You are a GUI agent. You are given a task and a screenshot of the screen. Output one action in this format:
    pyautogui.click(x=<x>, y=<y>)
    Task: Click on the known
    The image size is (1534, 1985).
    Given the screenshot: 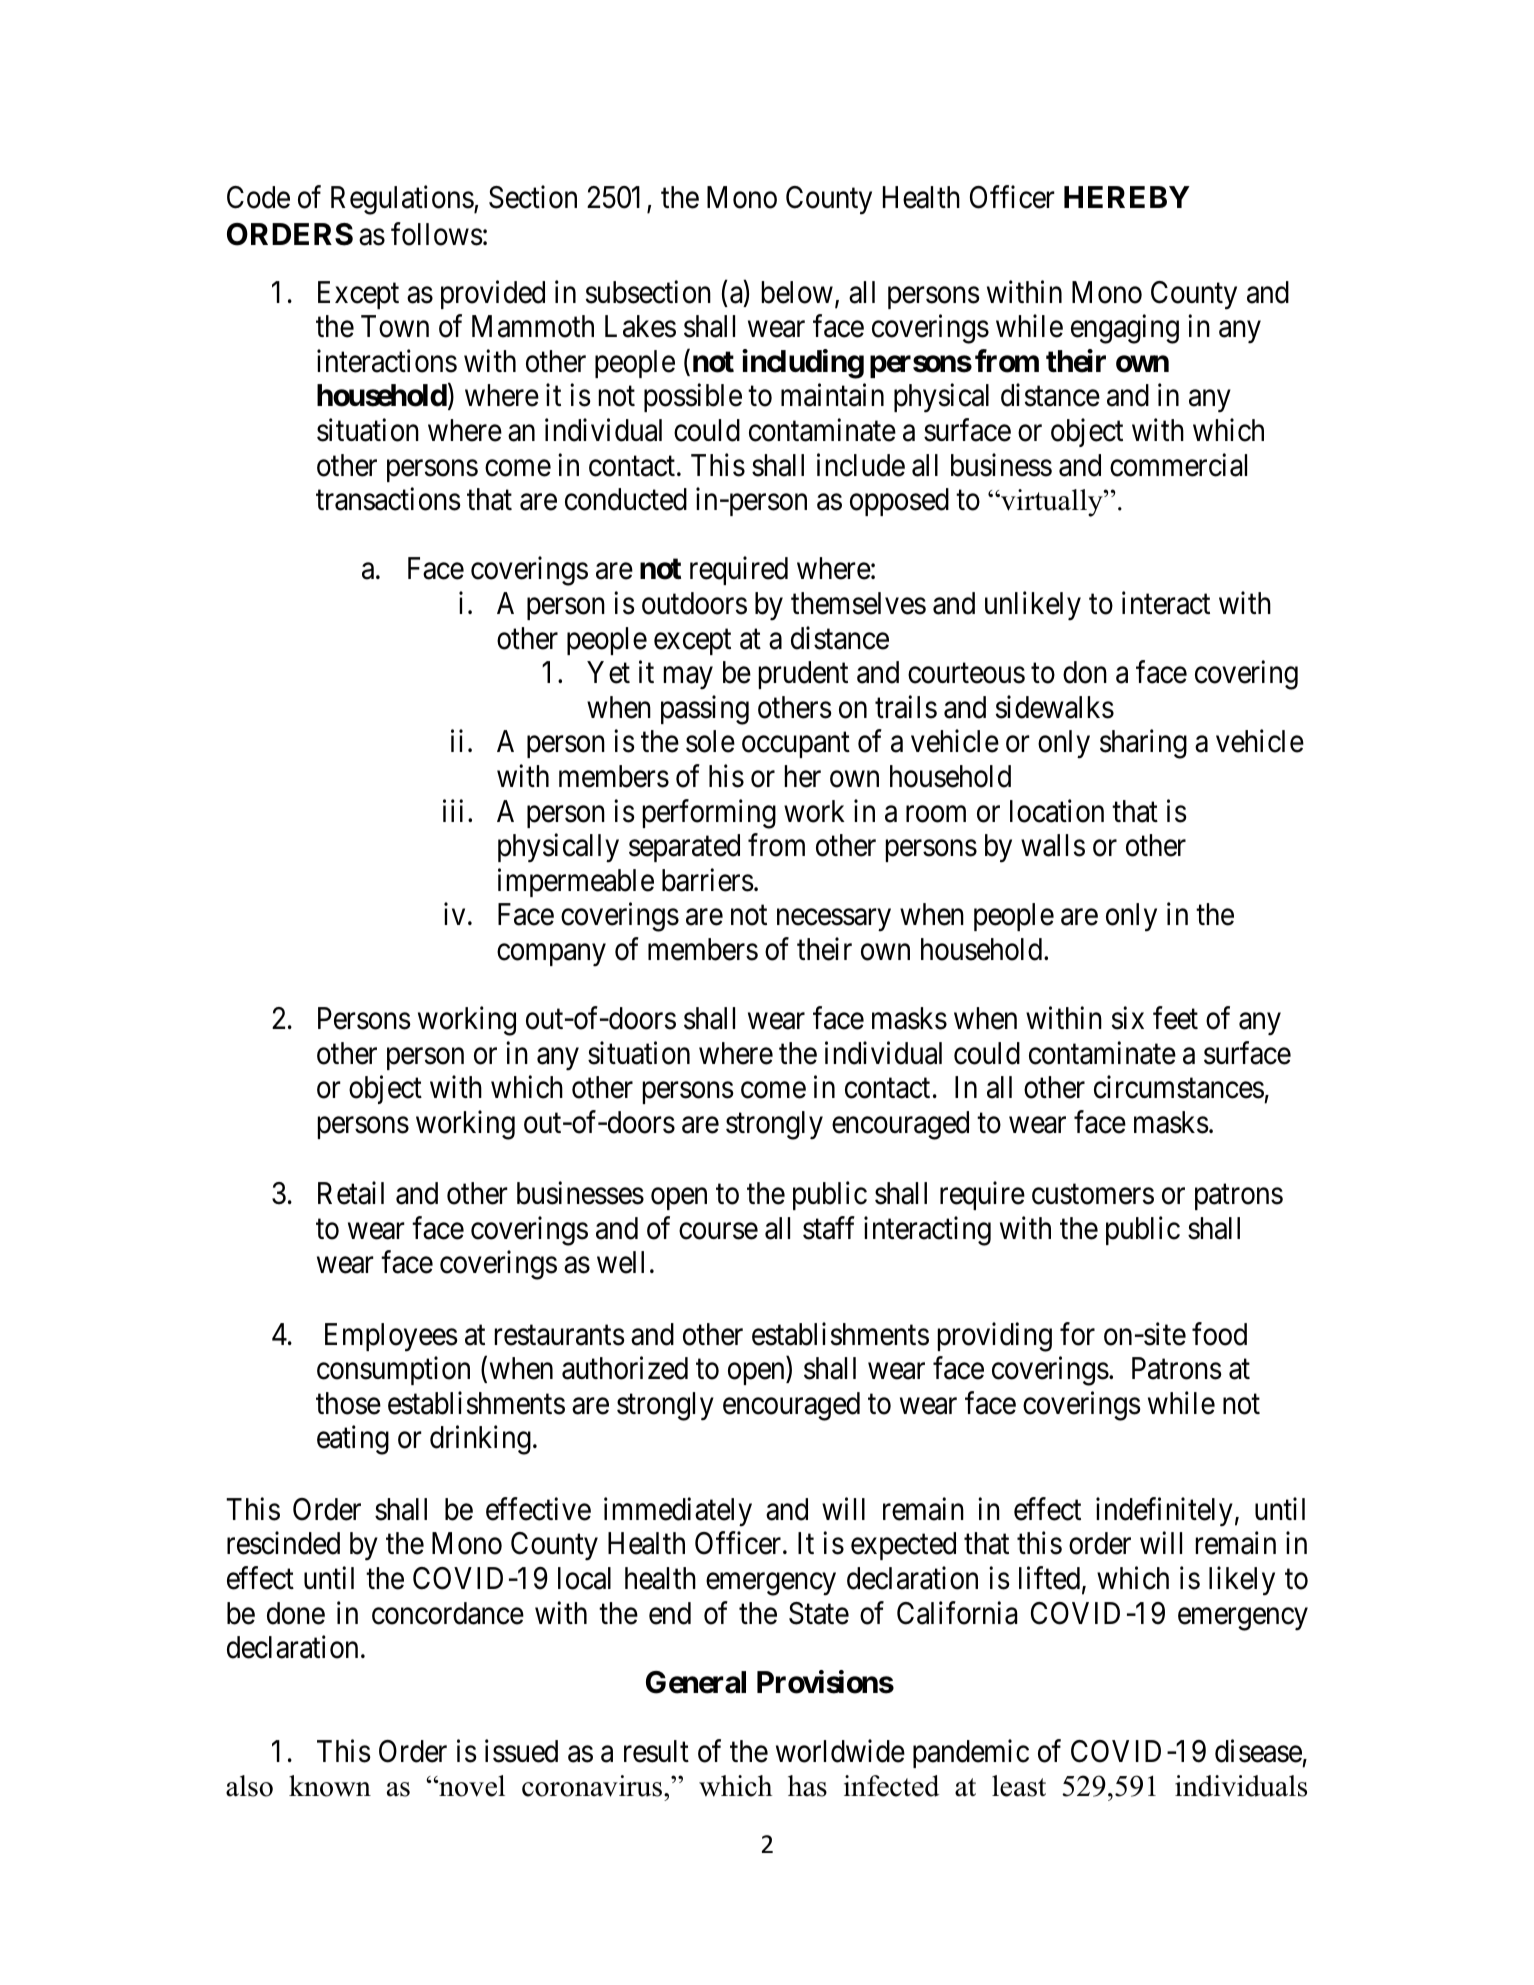 What is the action you would take?
    pyautogui.click(x=330, y=1786)
